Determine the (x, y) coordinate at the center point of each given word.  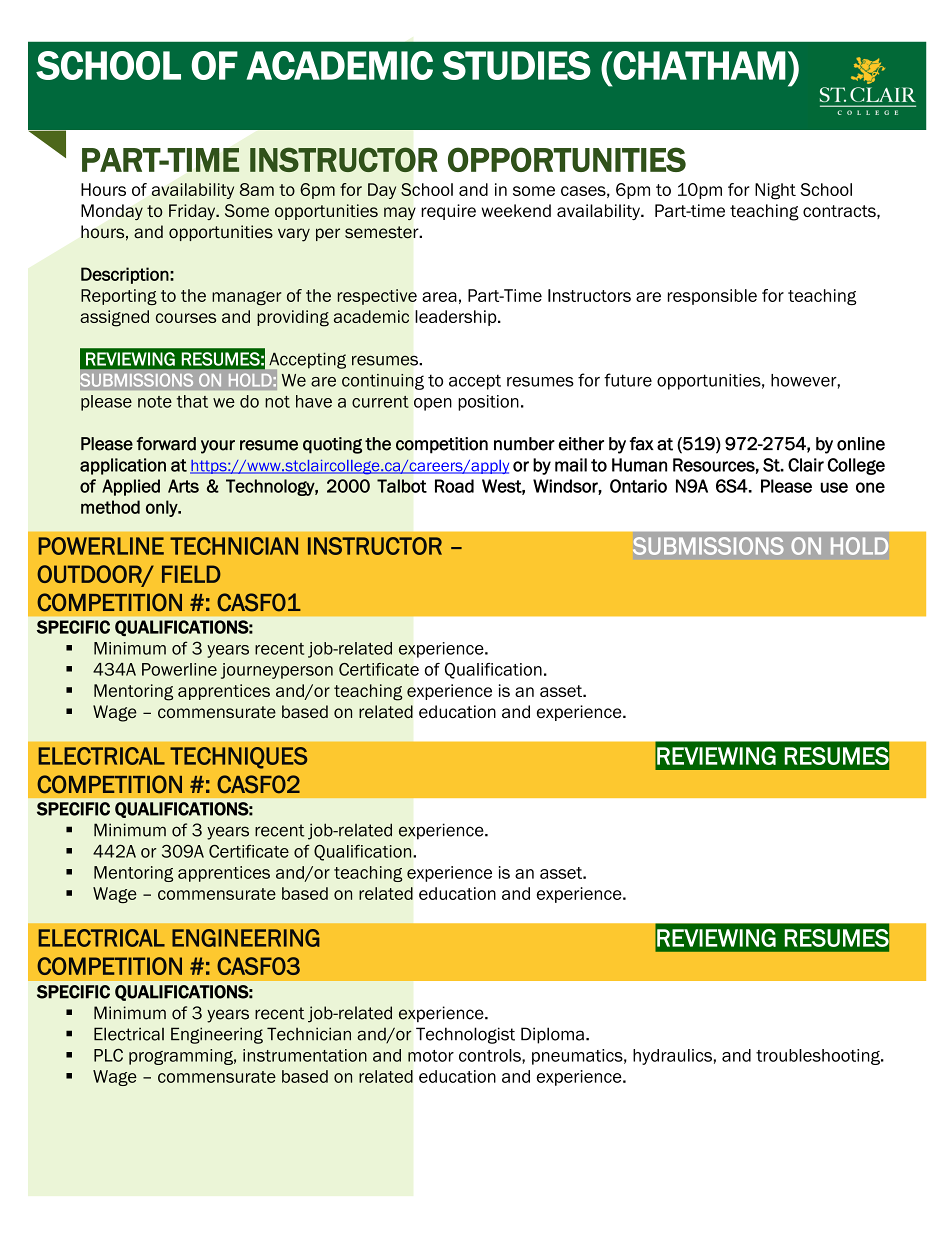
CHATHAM (699, 65)
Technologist (465, 1035)
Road (454, 486)
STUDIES (516, 65)
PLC (108, 1055)
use (834, 487)
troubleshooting (819, 1057)
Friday (193, 212)
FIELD (191, 574)
